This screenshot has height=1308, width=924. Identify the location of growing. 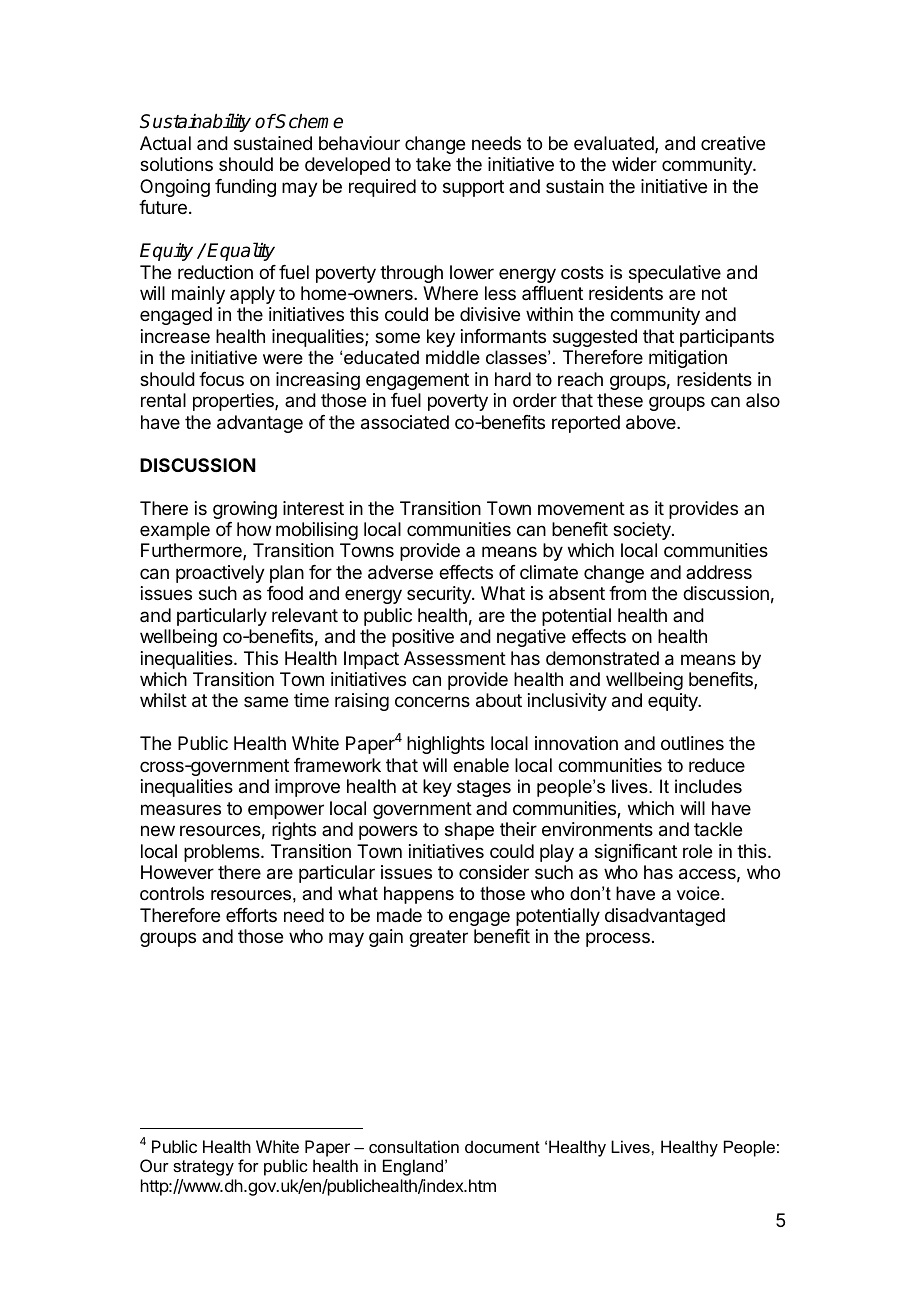
(245, 510).
